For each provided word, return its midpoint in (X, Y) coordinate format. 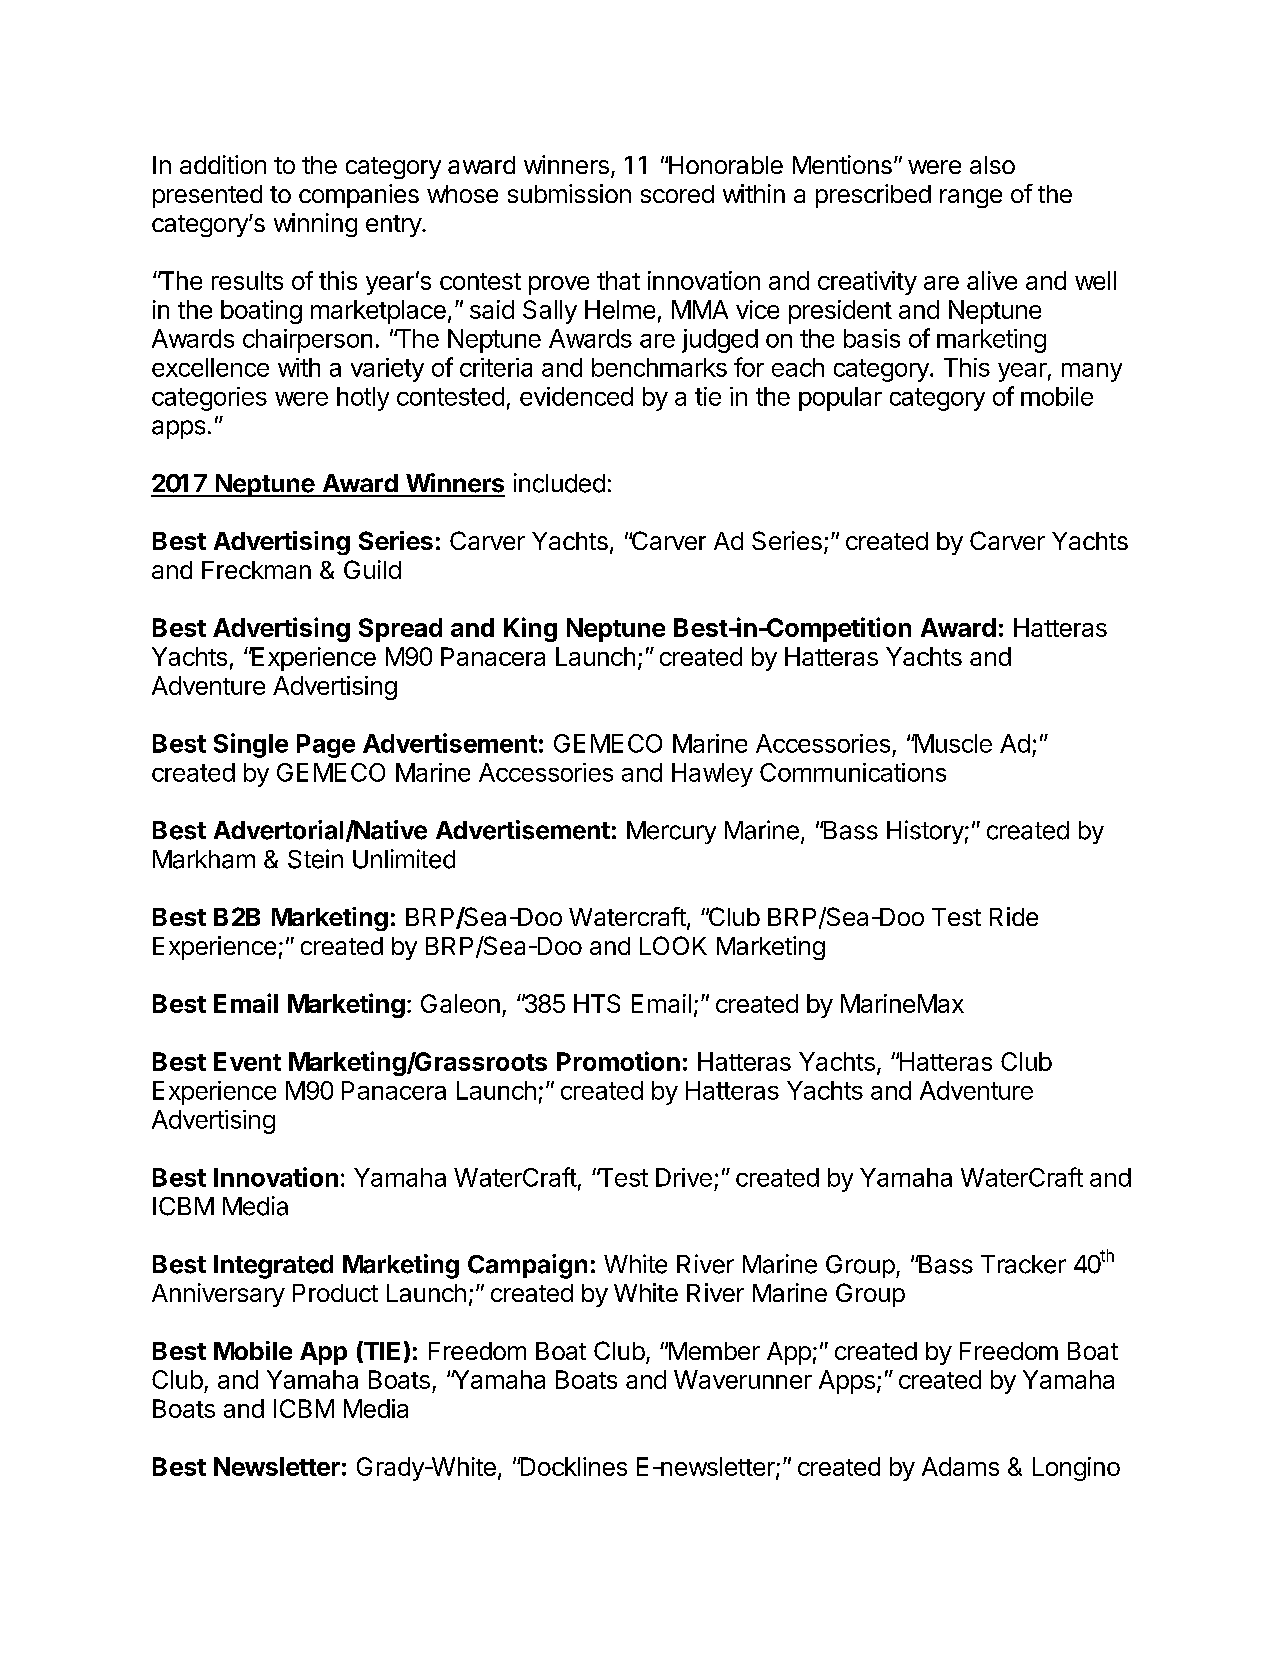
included (559, 483)
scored (677, 194)
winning (315, 225)
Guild (372, 569)
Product (335, 1293)
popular (840, 399)
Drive (684, 1177)
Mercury (671, 832)
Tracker (1023, 1264)
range (971, 198)
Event (247, 1061)
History (925, 832)
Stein (315, 859)
